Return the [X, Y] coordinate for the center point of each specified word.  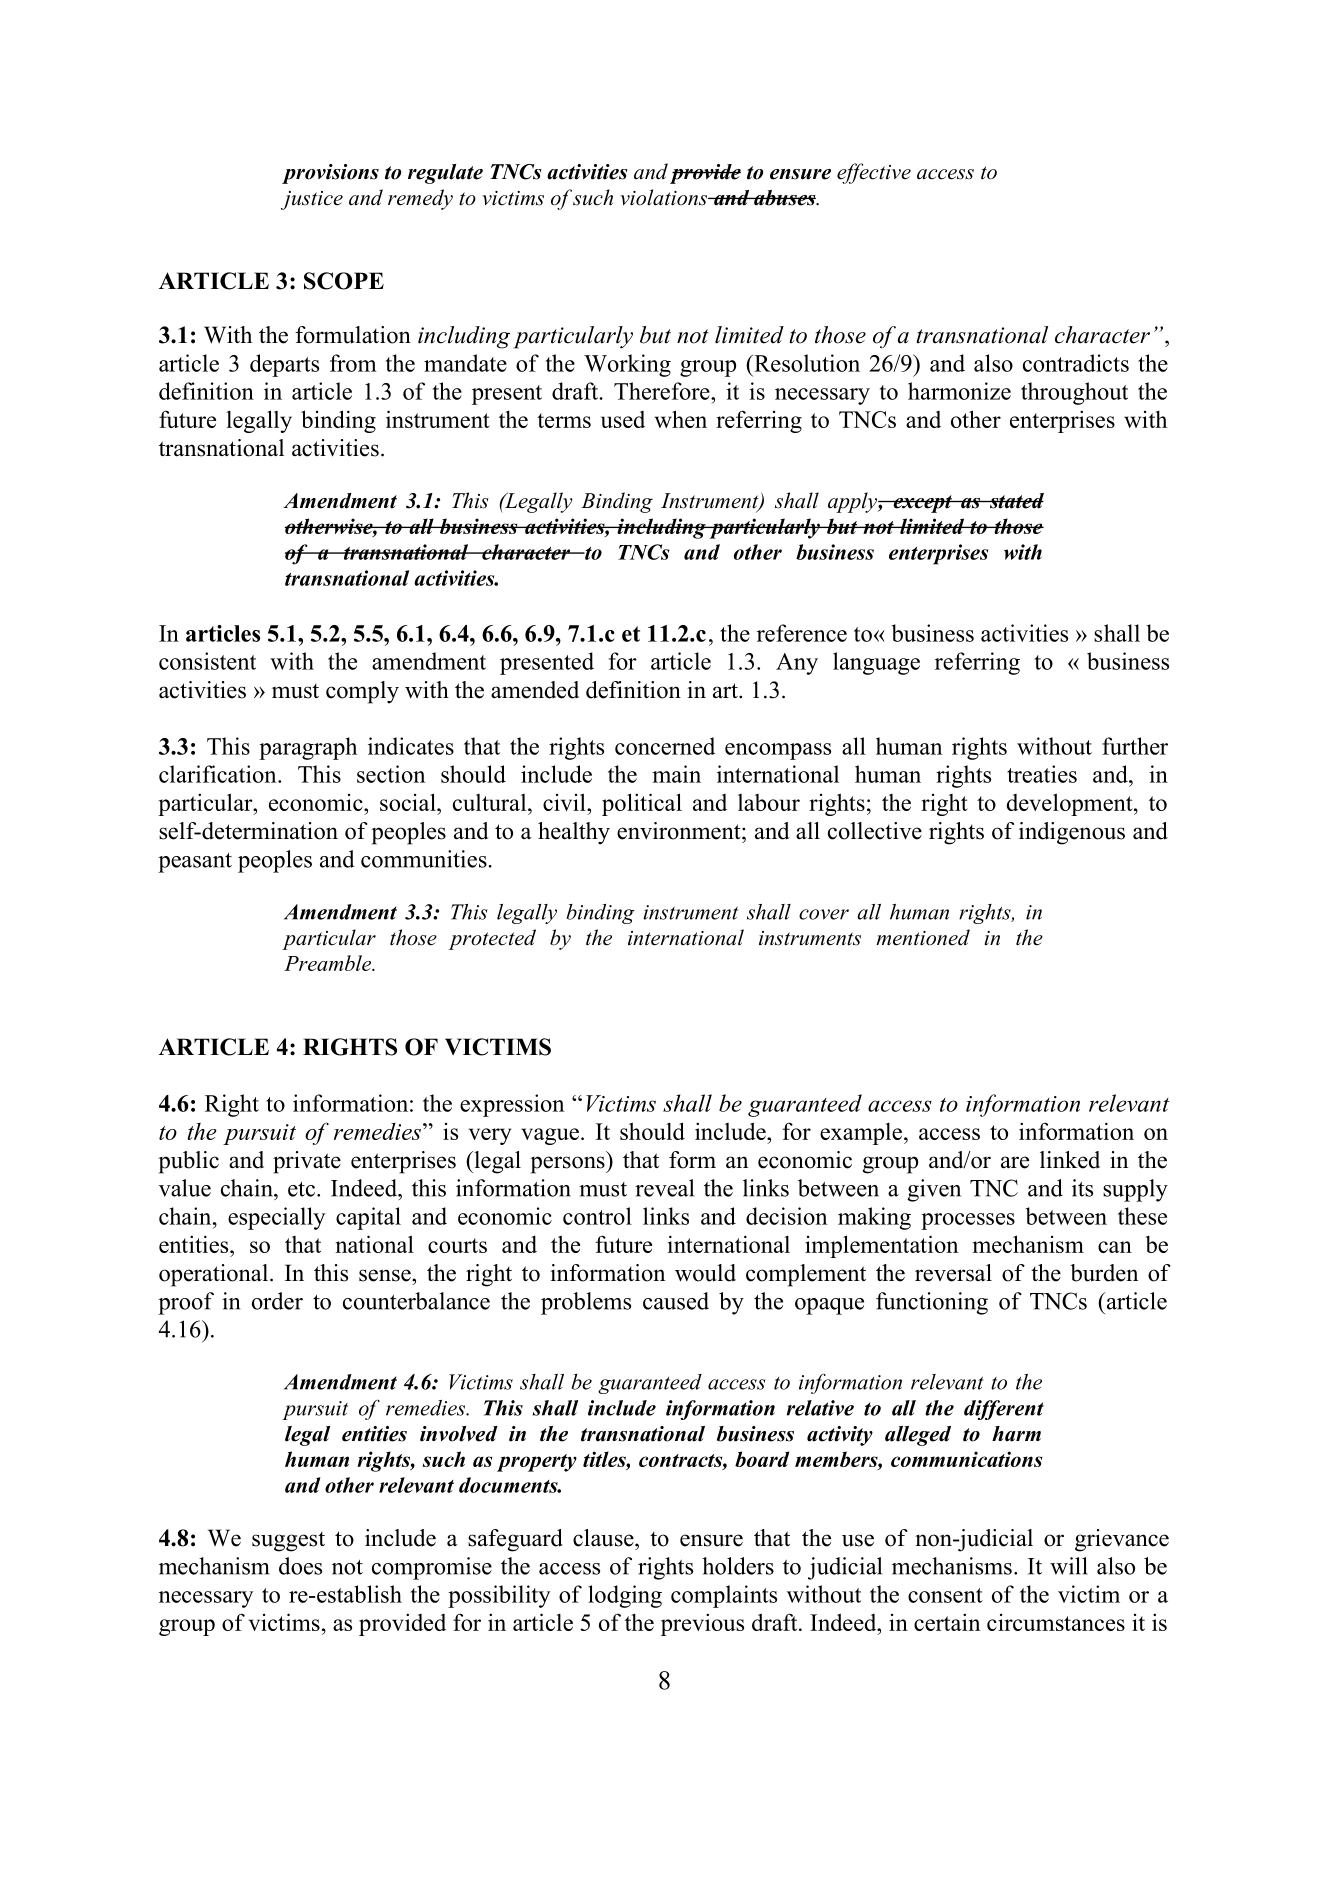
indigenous [1072, 833]
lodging [625, 1596]
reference [802, 633]
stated [1015, 501]
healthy [574, 833]
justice [312, 200]
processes [968, 1221]
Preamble [329, 963]
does [300, 1566]
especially [276, 1218]
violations [665, 197]
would [705, 1273]
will [1069, 1566]
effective [874, 173]
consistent [207, 661]
